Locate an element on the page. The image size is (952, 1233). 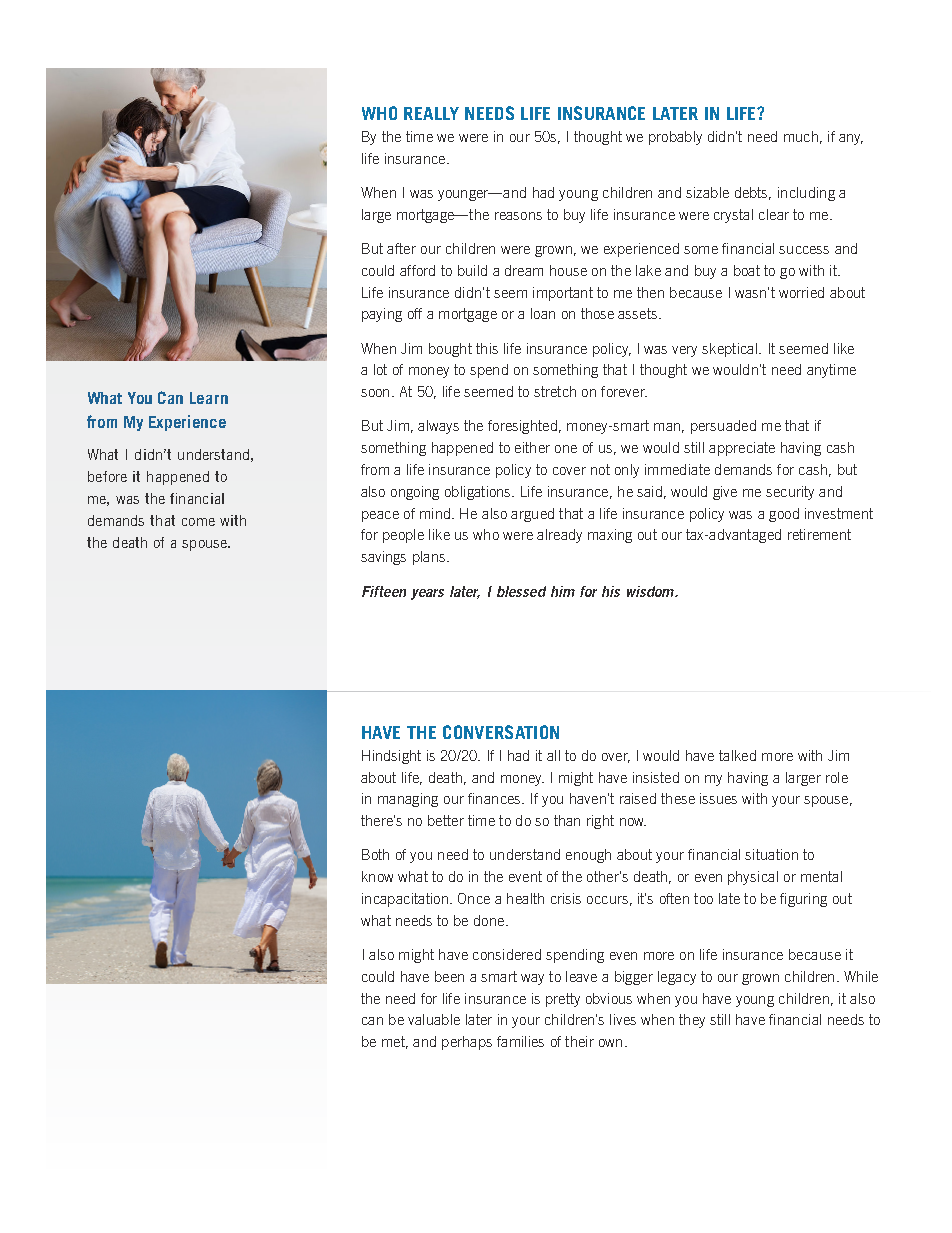
REALLY is located at coordinates (431, 113).
